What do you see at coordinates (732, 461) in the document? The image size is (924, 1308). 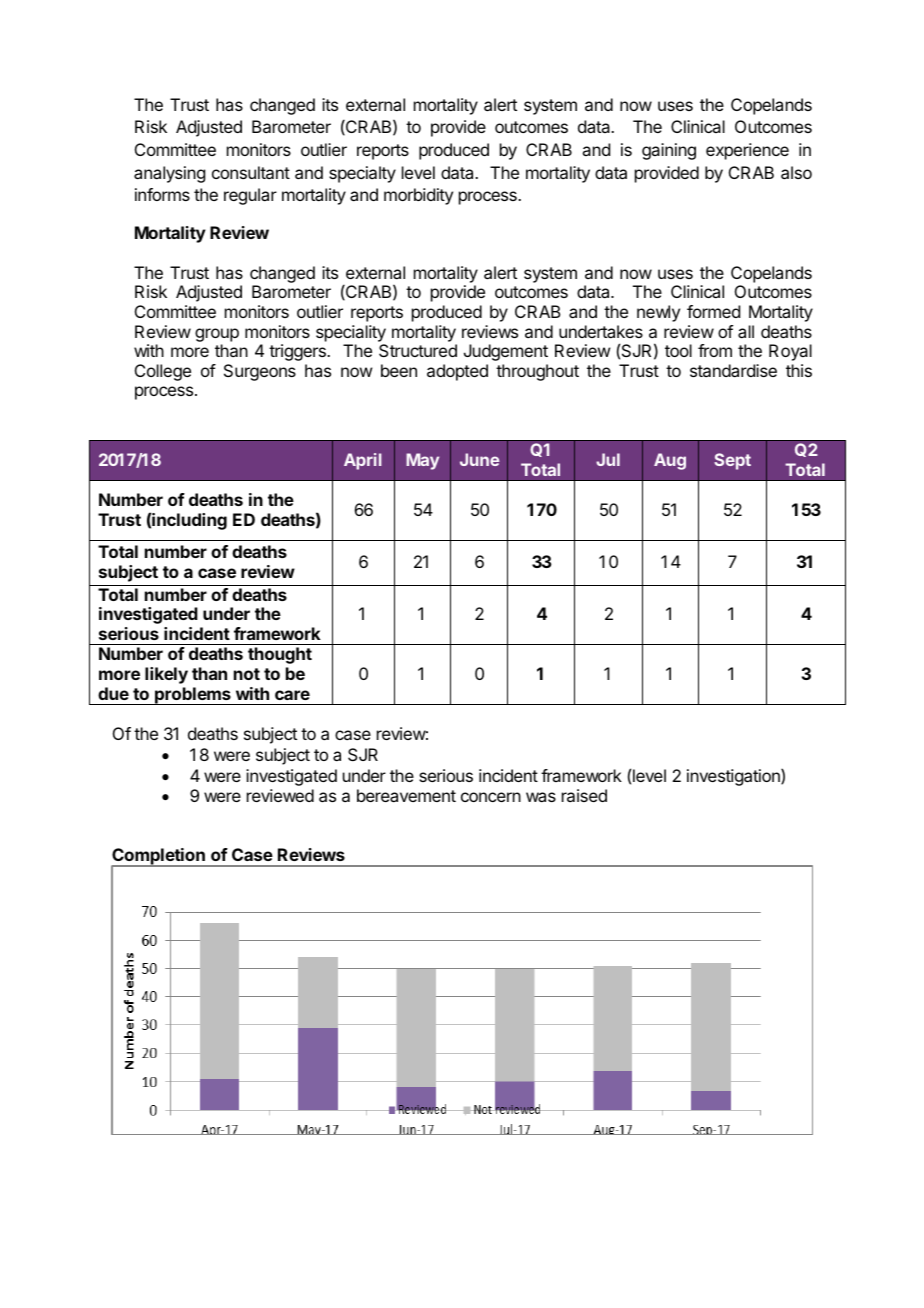 I see `Sept` at bounding box center [732, 461].
